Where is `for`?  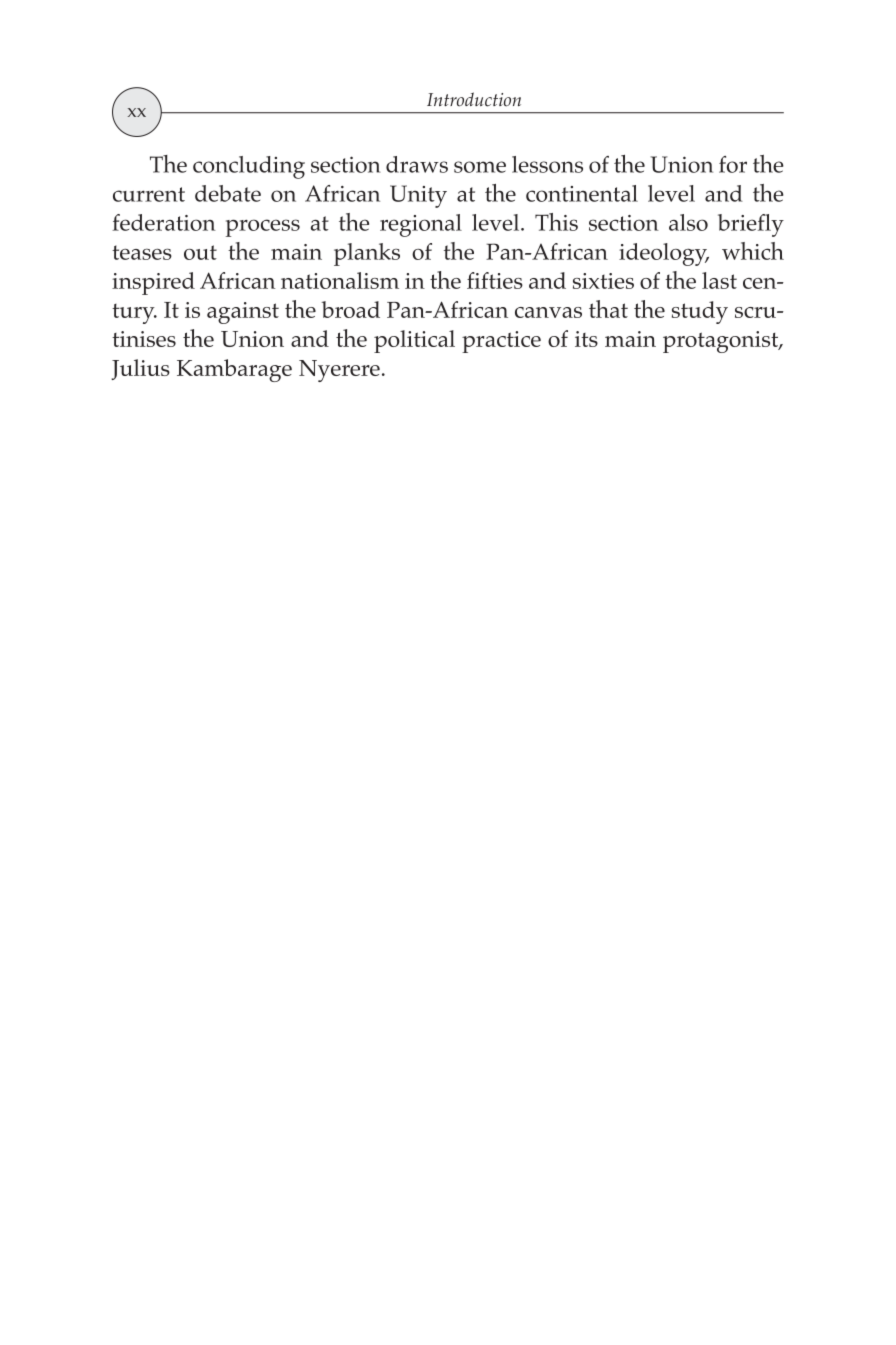 for is located at coordinates (733, 164).
